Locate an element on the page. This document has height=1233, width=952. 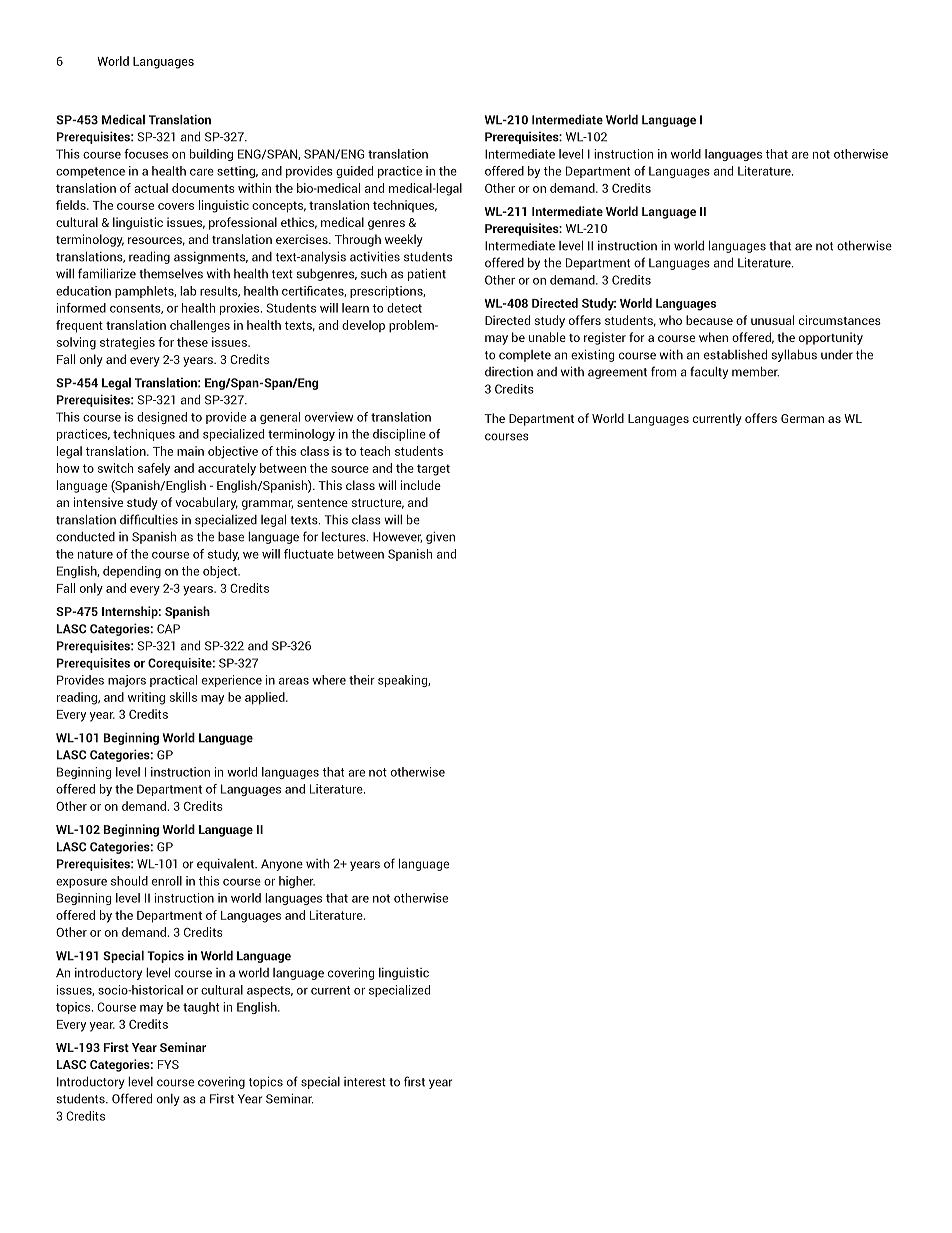
safely is located at coordinates (154, 469).
